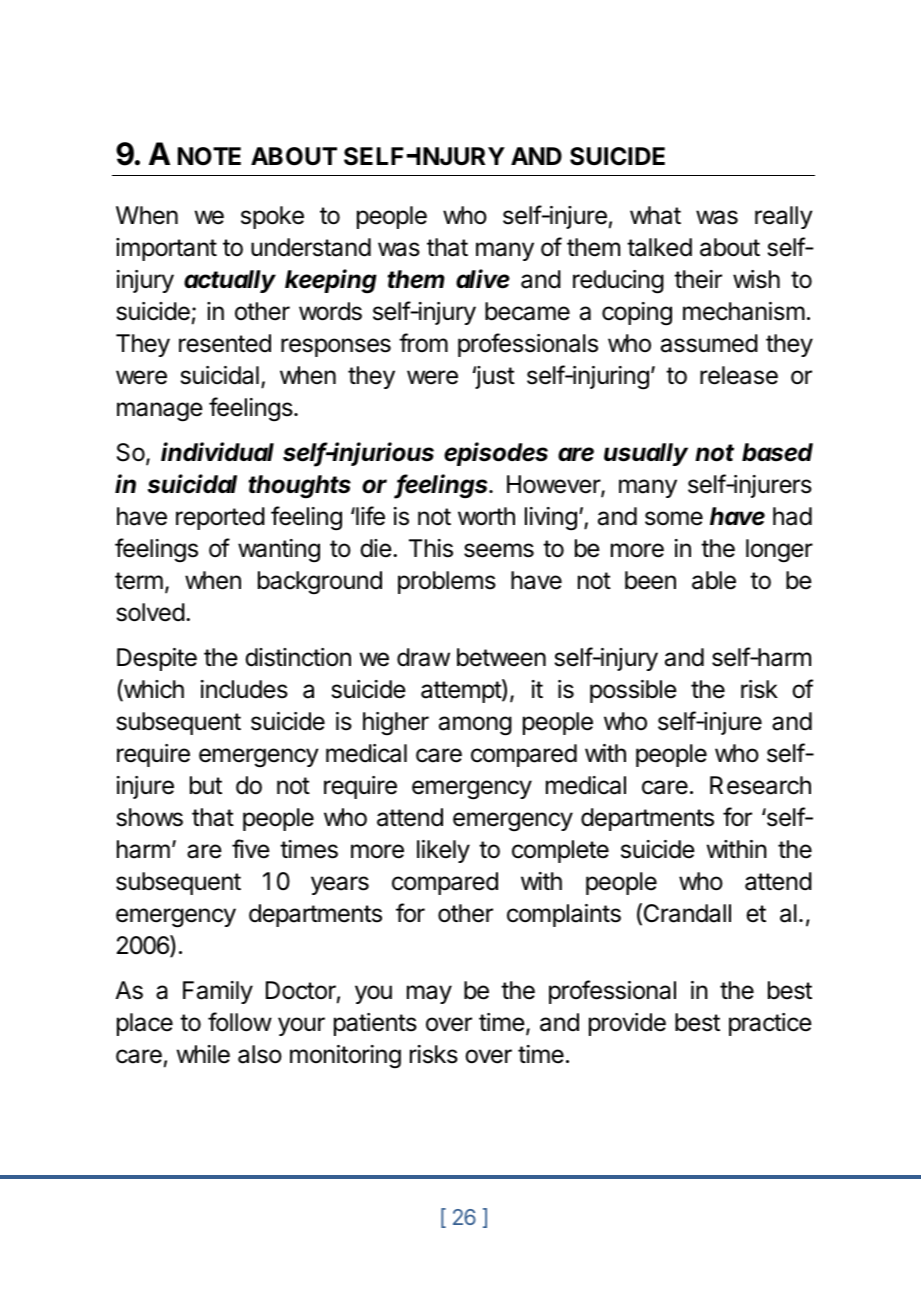 This document has height=1308, width=921. Describe the element at coordinates (151, 612) in the document. I see `solved` at that location.
